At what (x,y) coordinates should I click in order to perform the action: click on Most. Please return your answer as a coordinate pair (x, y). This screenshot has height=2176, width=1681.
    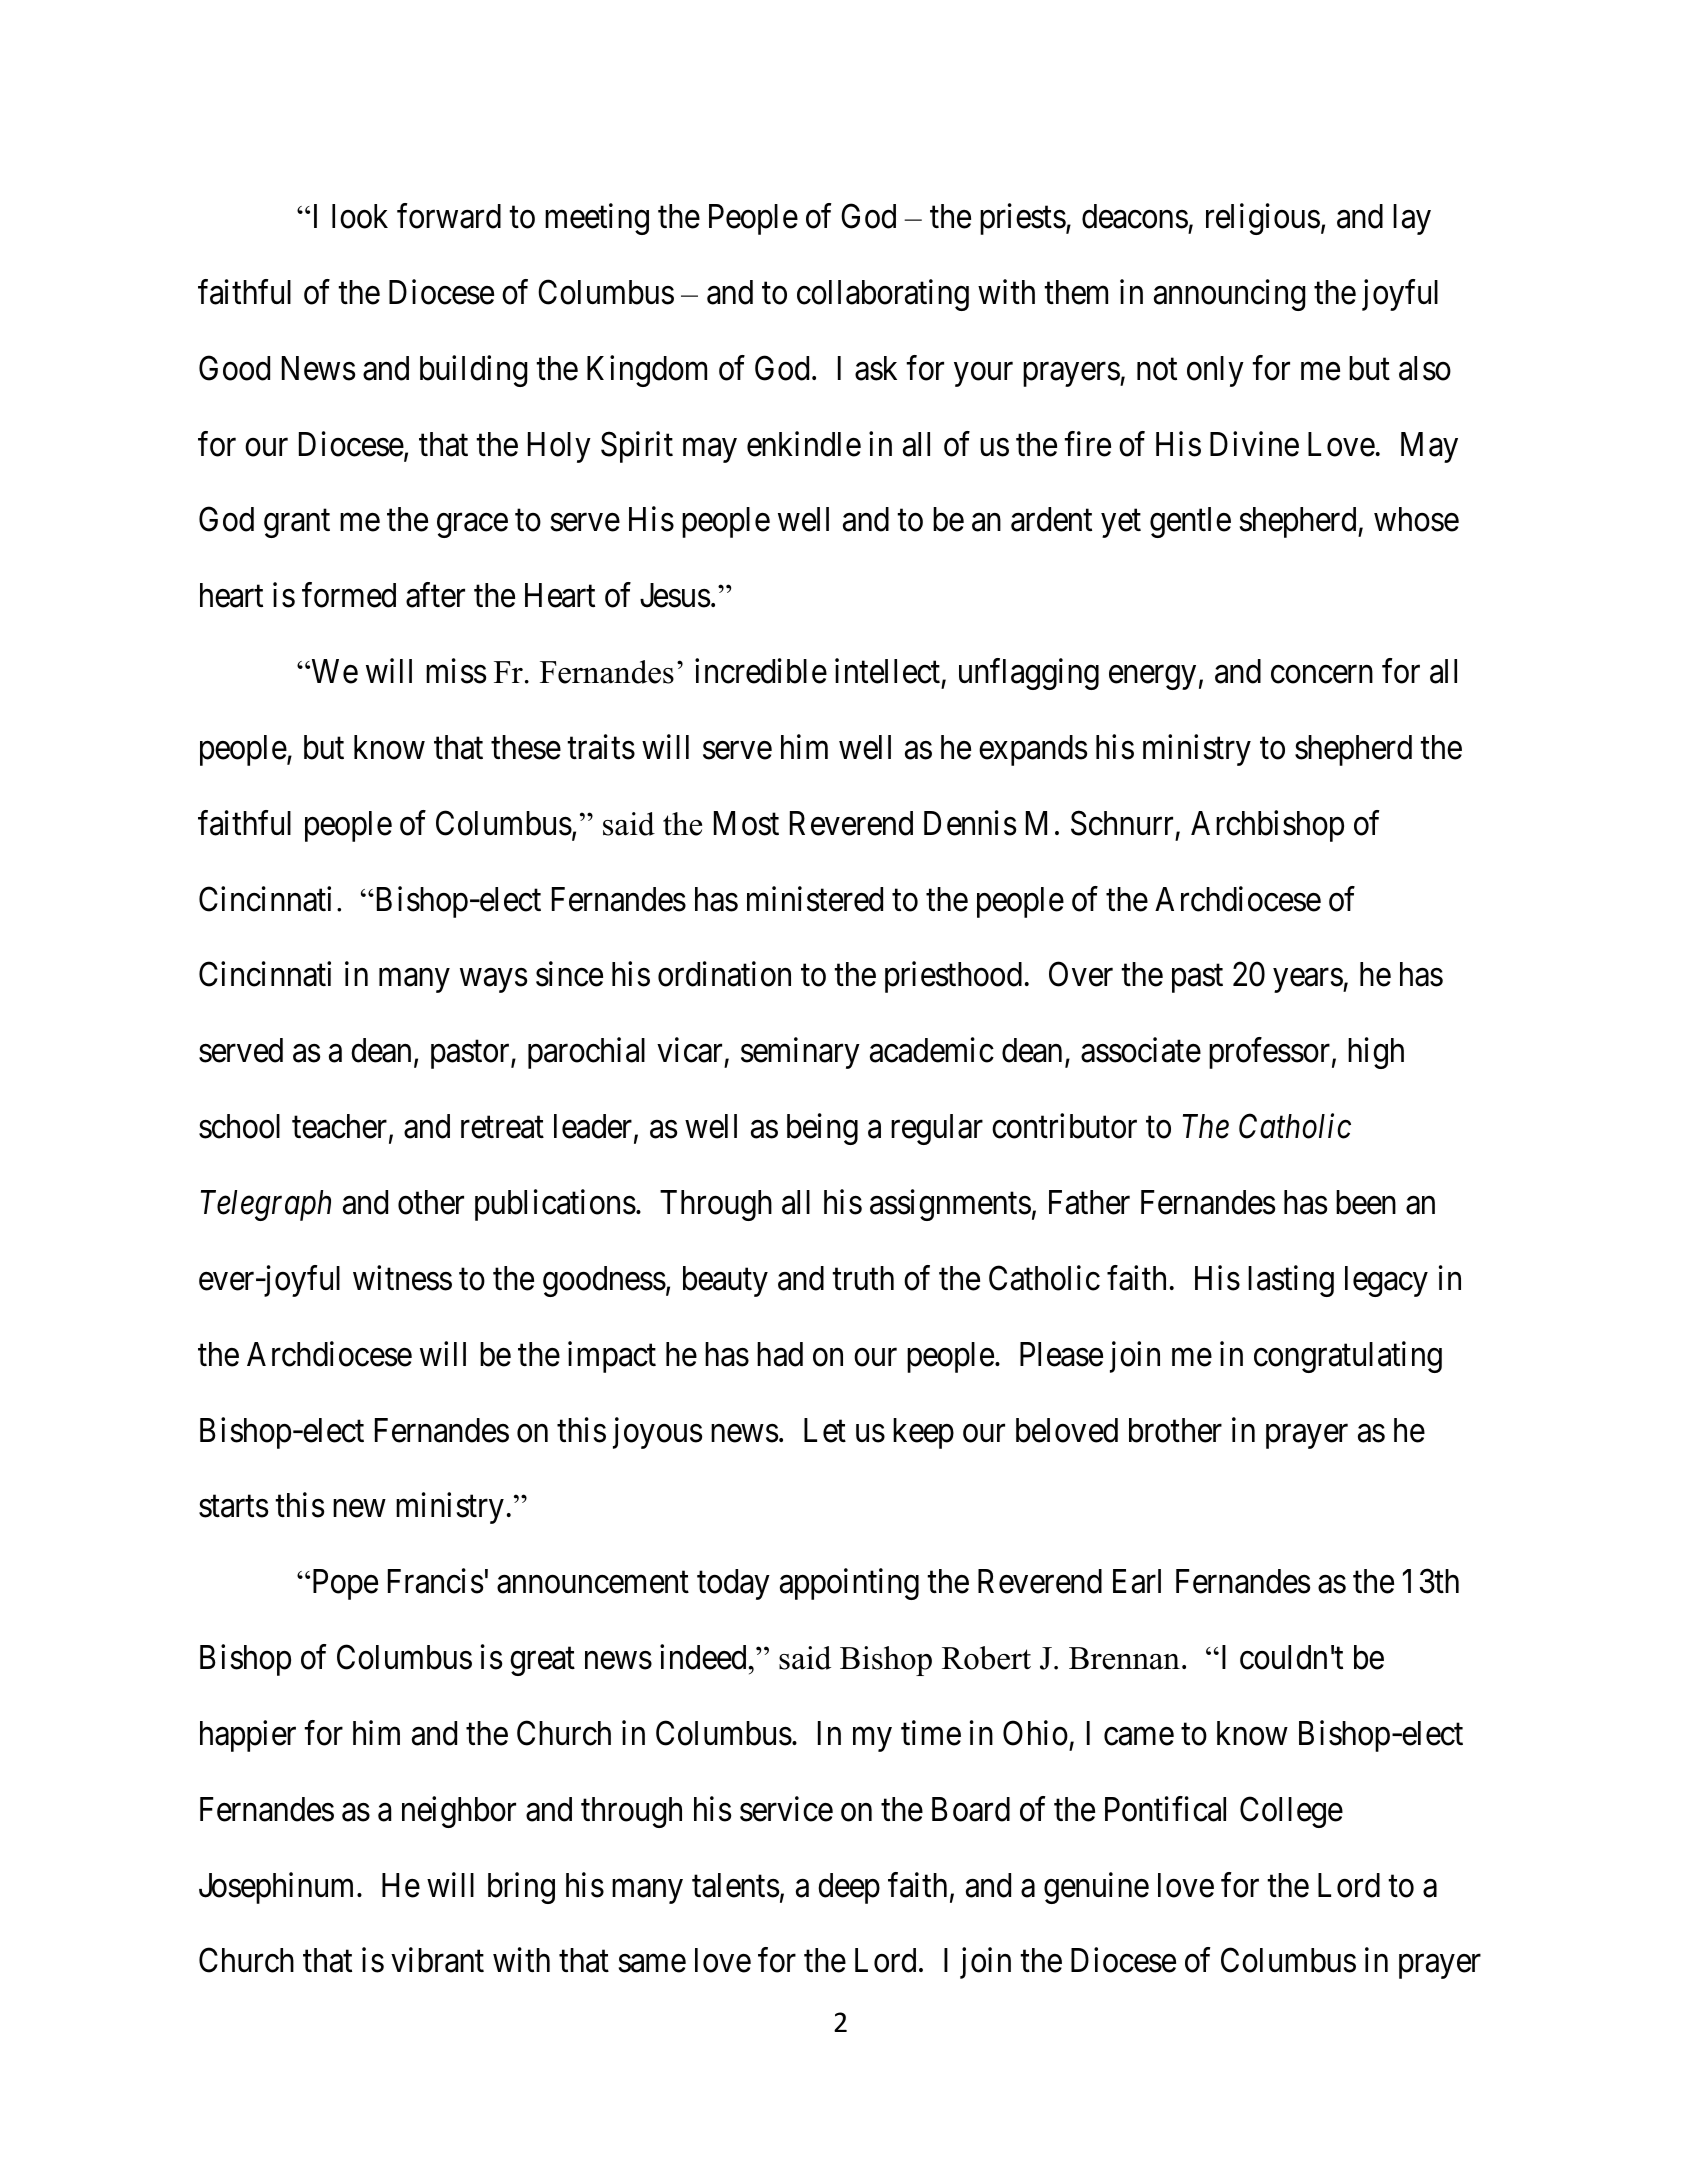
    Looking at the image, I should click on (746, 823).
